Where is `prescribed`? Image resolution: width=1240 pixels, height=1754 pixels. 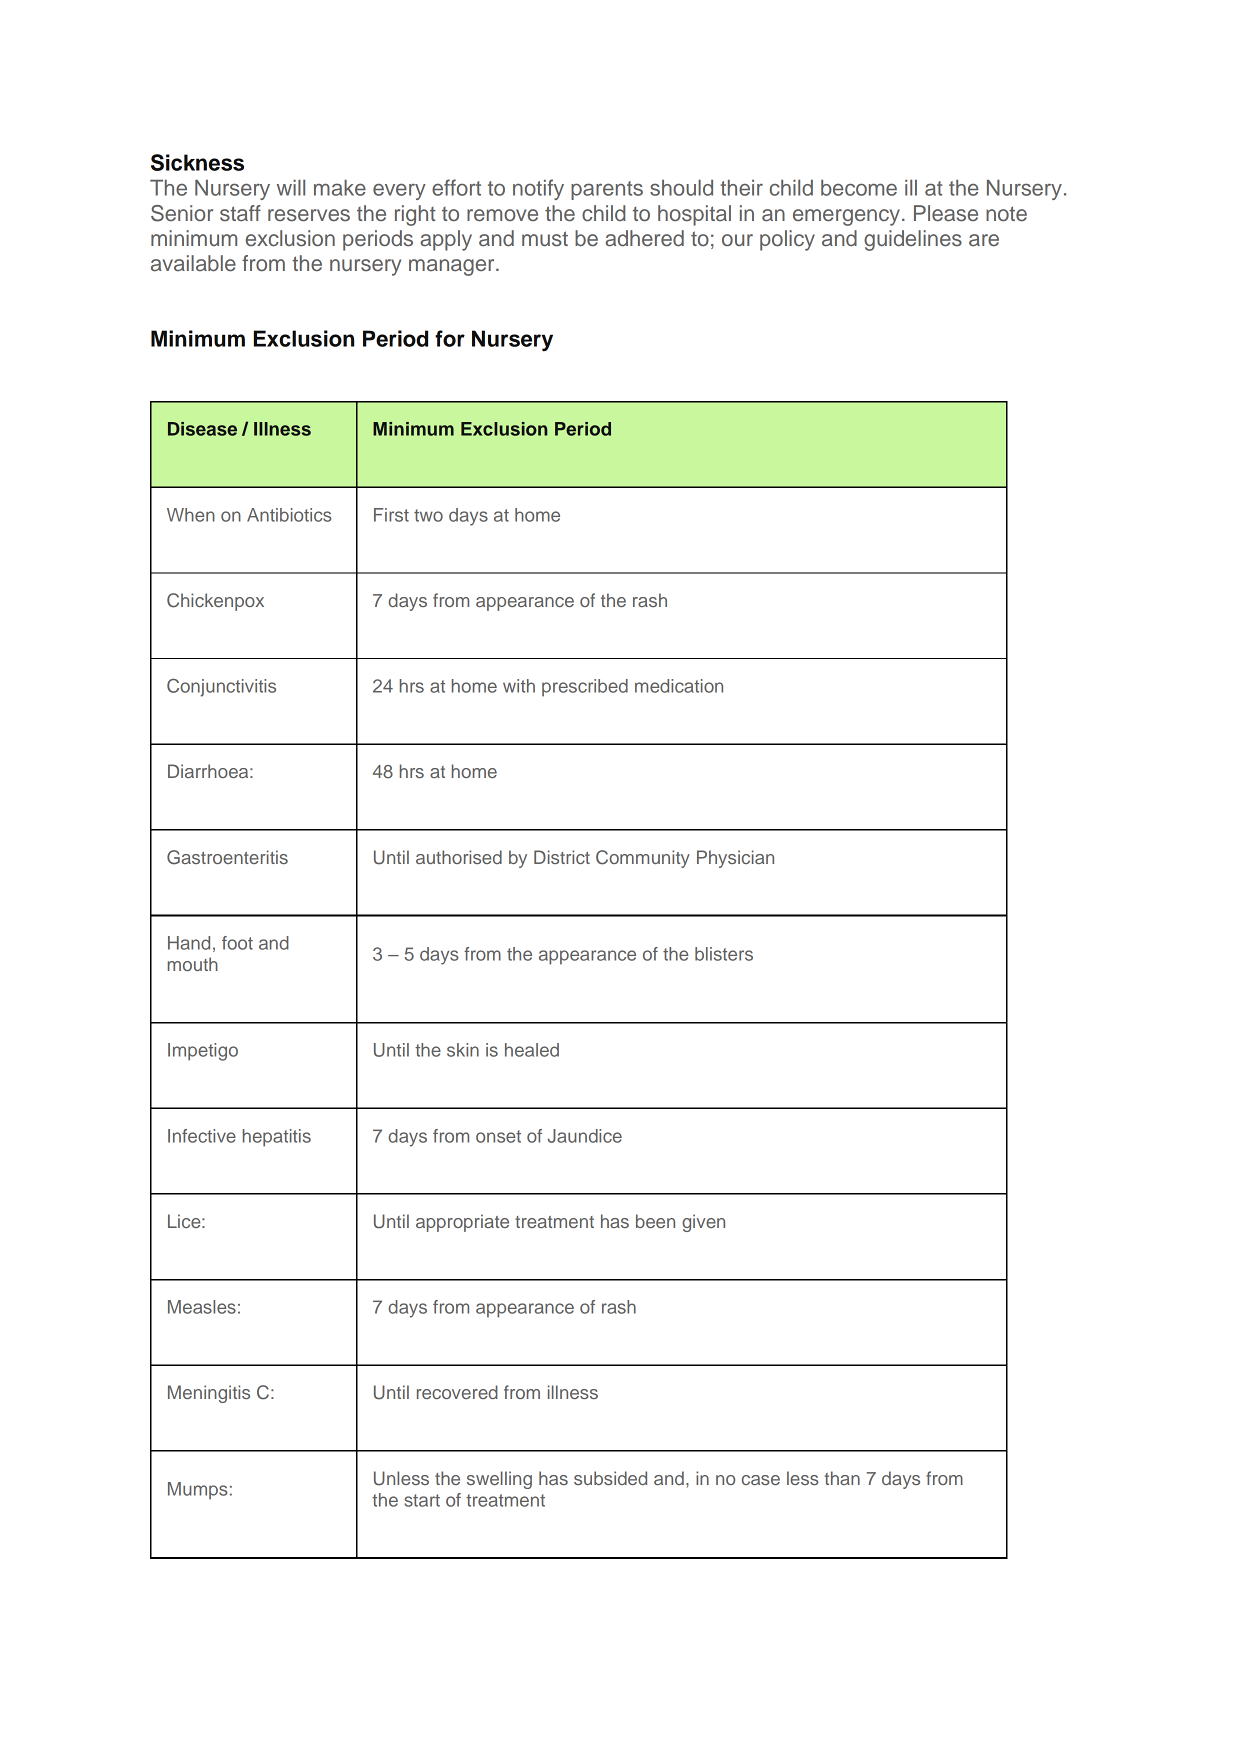 prescribed is located at coordinates (585, 688).
